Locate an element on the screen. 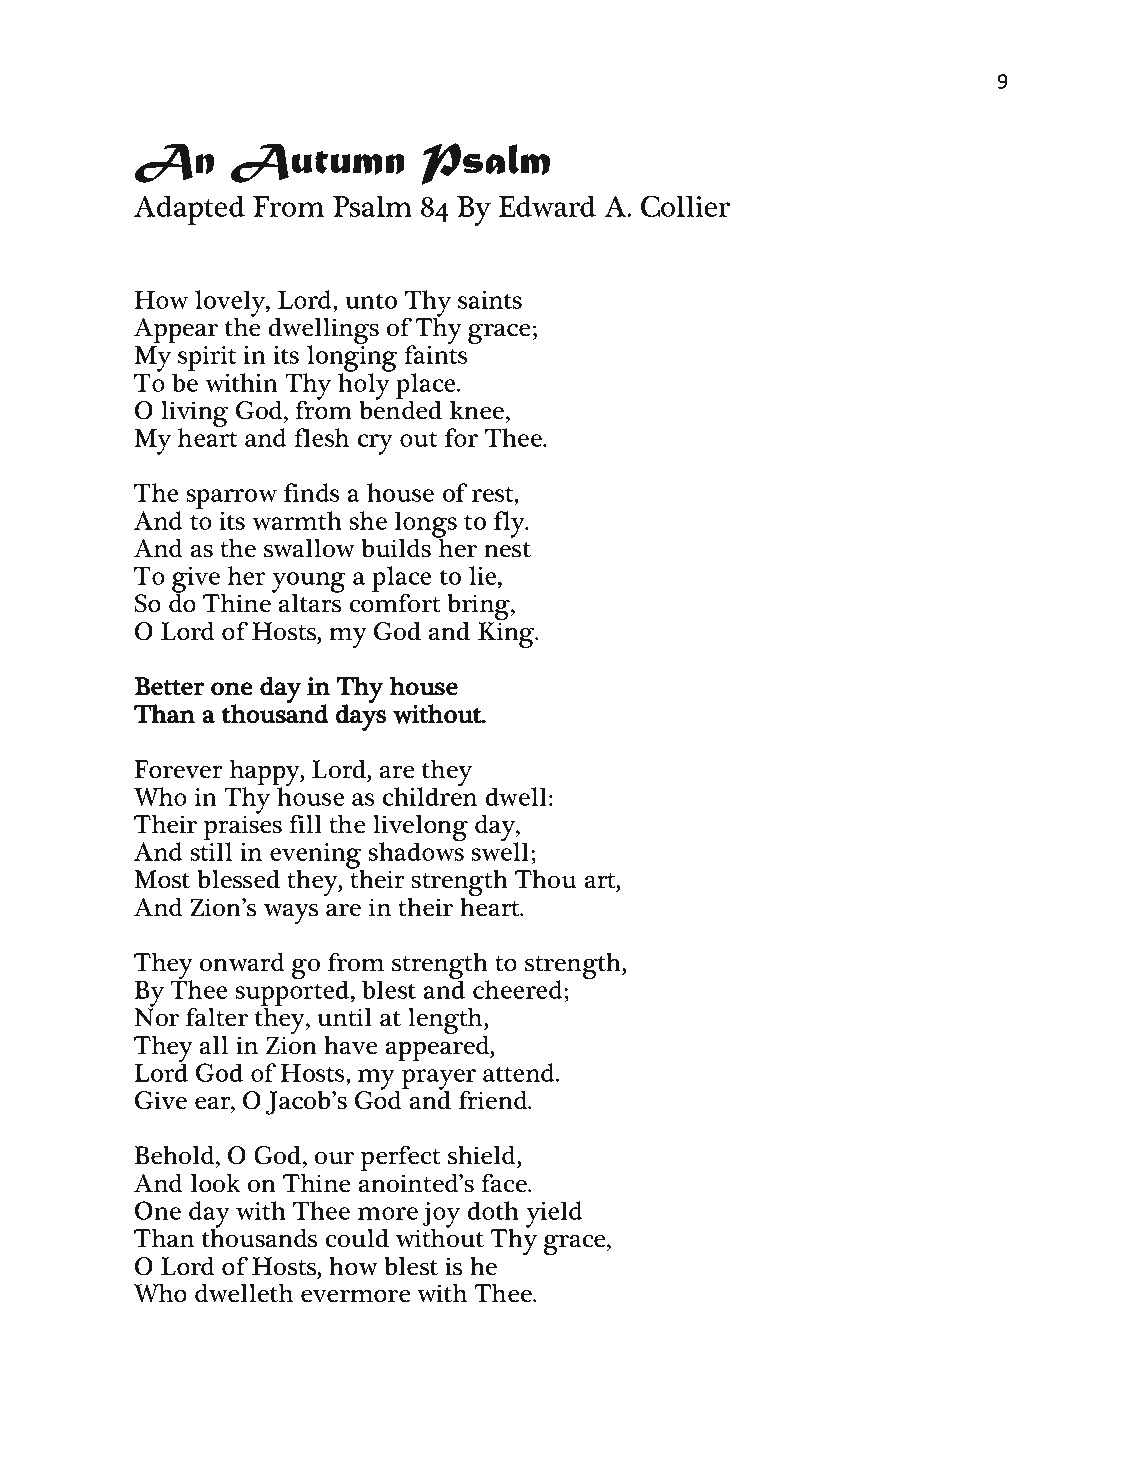 Image resolution: width=1143 pixels, height=1479 pixels. Better is located at coordinates (170, 686).
